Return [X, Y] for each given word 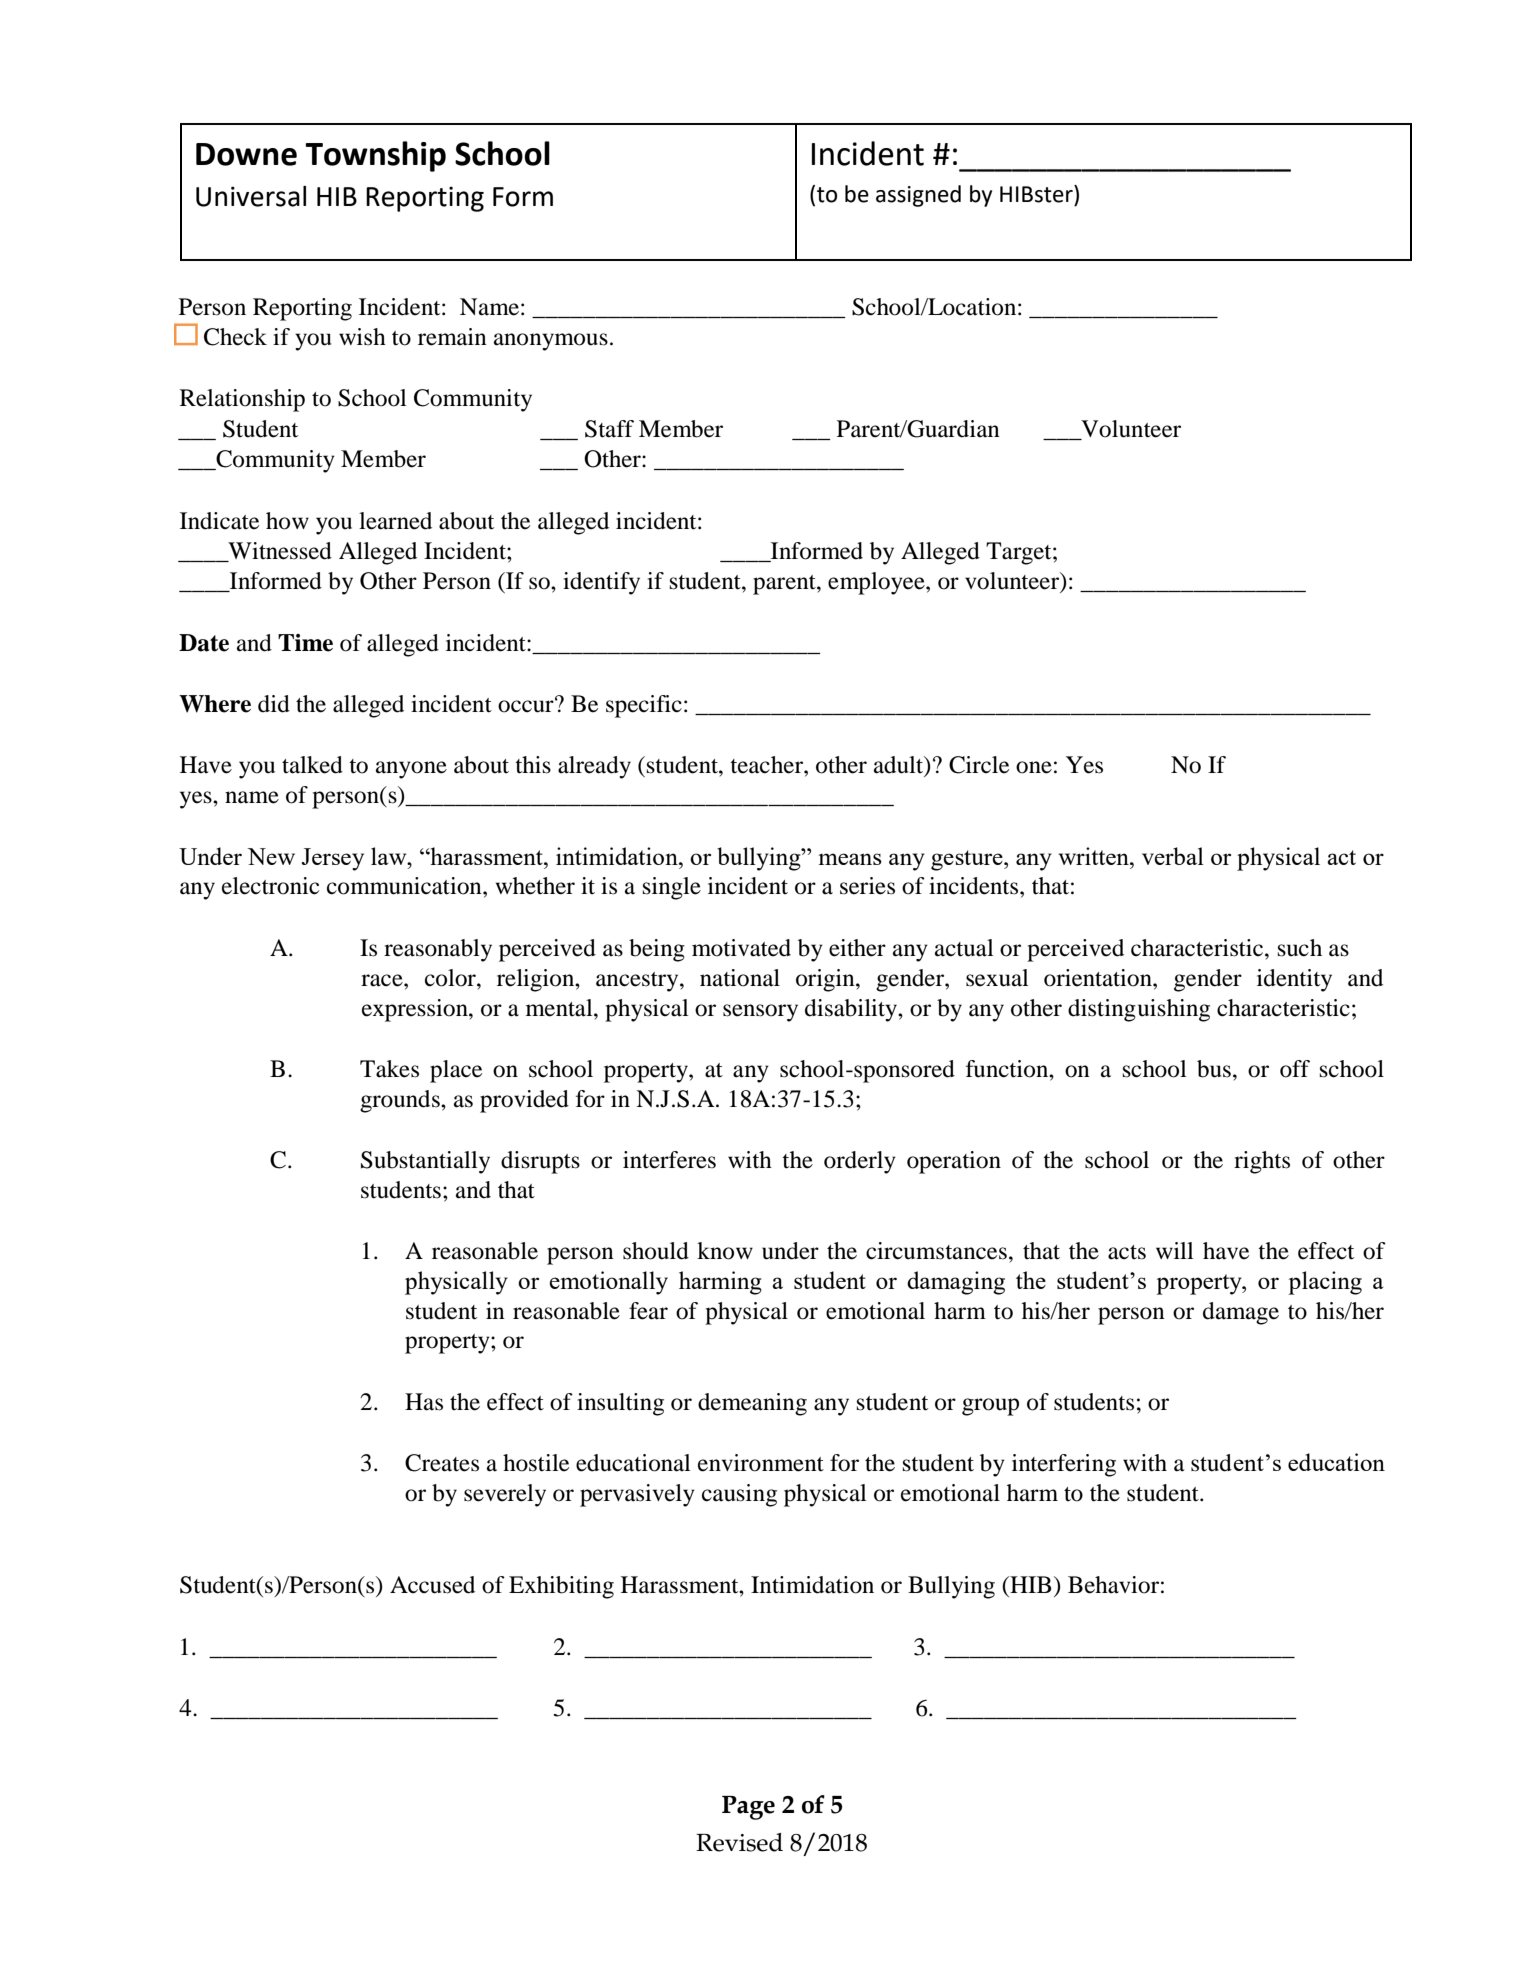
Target [1020, 553]
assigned [918, 196]
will [1175, 1250]
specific [644, 706]
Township [375, 156]
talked [312, 765]
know [725, 1251]
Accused [432, 1585]
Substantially [425, 1162]
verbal [1173, 856]
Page [748, 1808]
